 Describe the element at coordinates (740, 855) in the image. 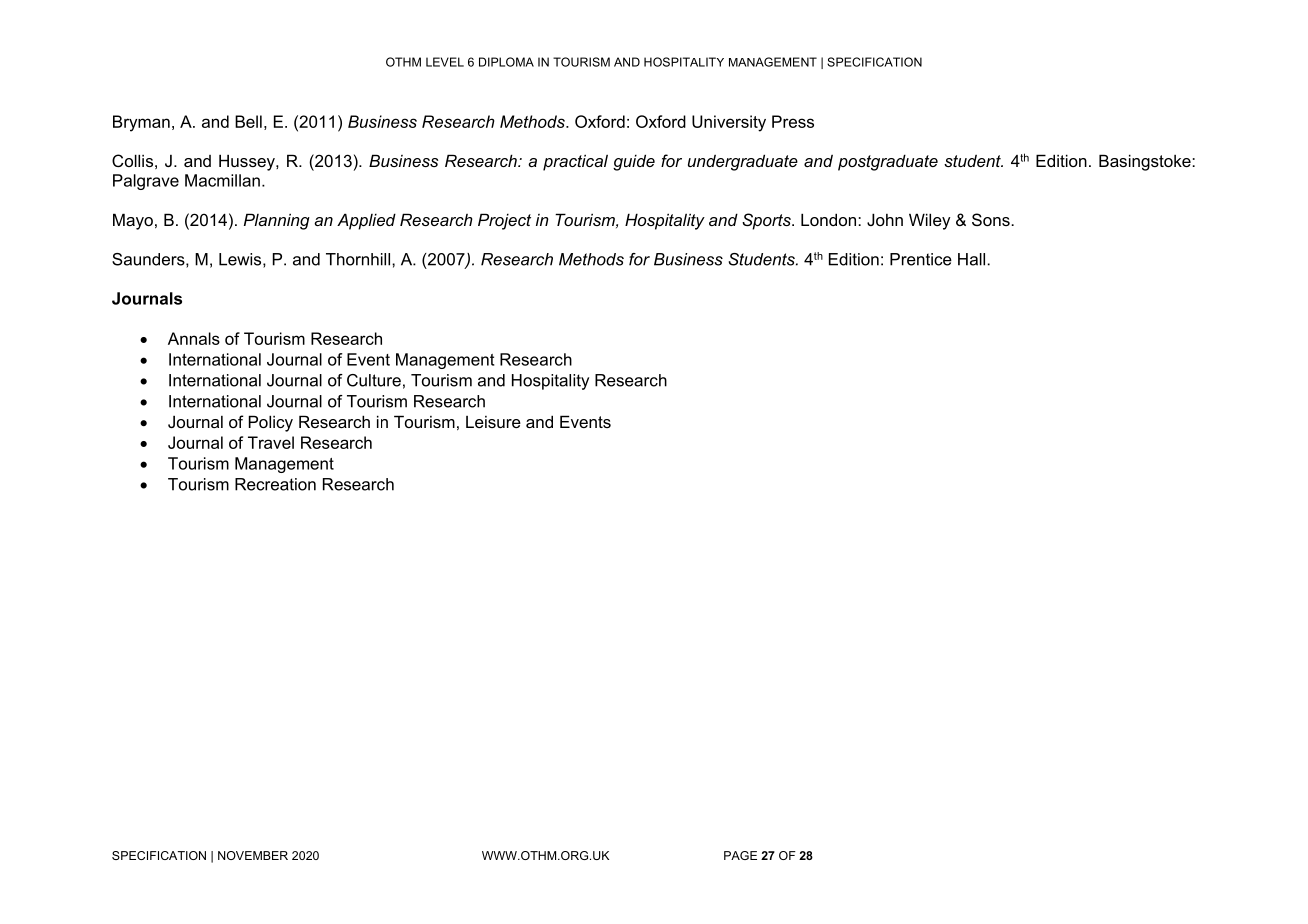

I see `PAGE` at that location.
